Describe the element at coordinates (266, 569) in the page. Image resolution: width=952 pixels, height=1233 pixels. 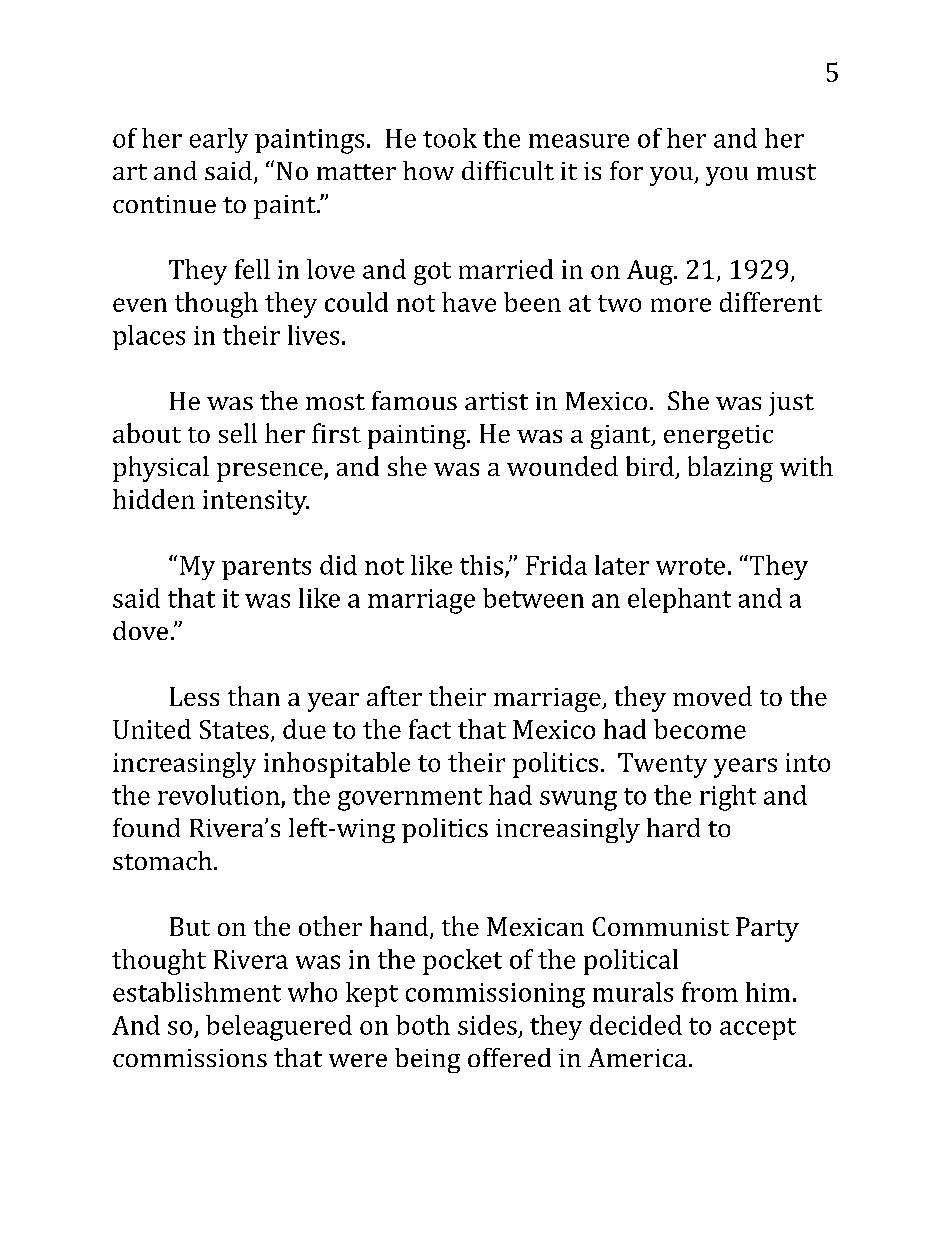
I see `parents` at that location.
